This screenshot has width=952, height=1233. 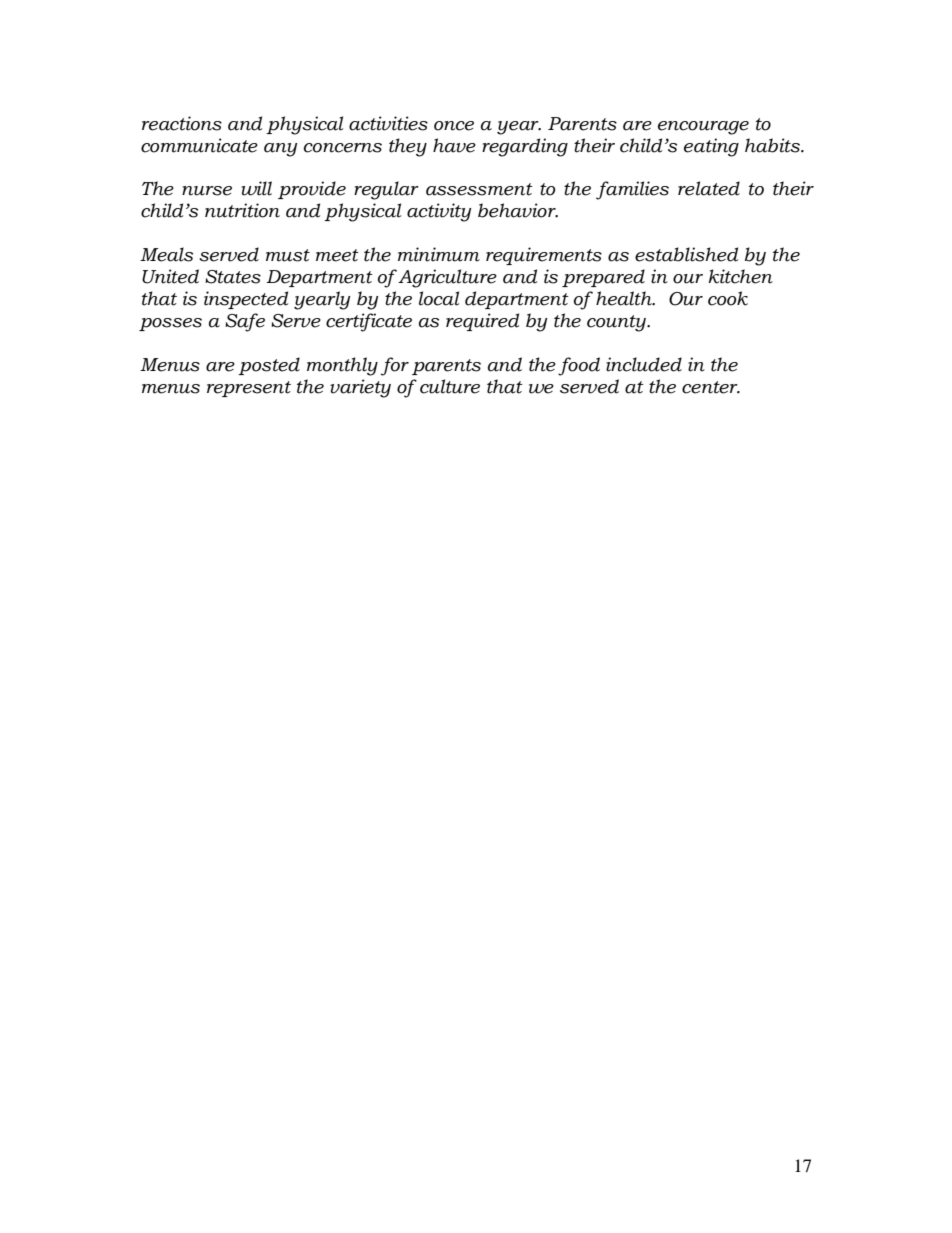 What do you see at coordinates (395, 366) in the screenshot?
I see `for` at bounding box center [395, 366].
